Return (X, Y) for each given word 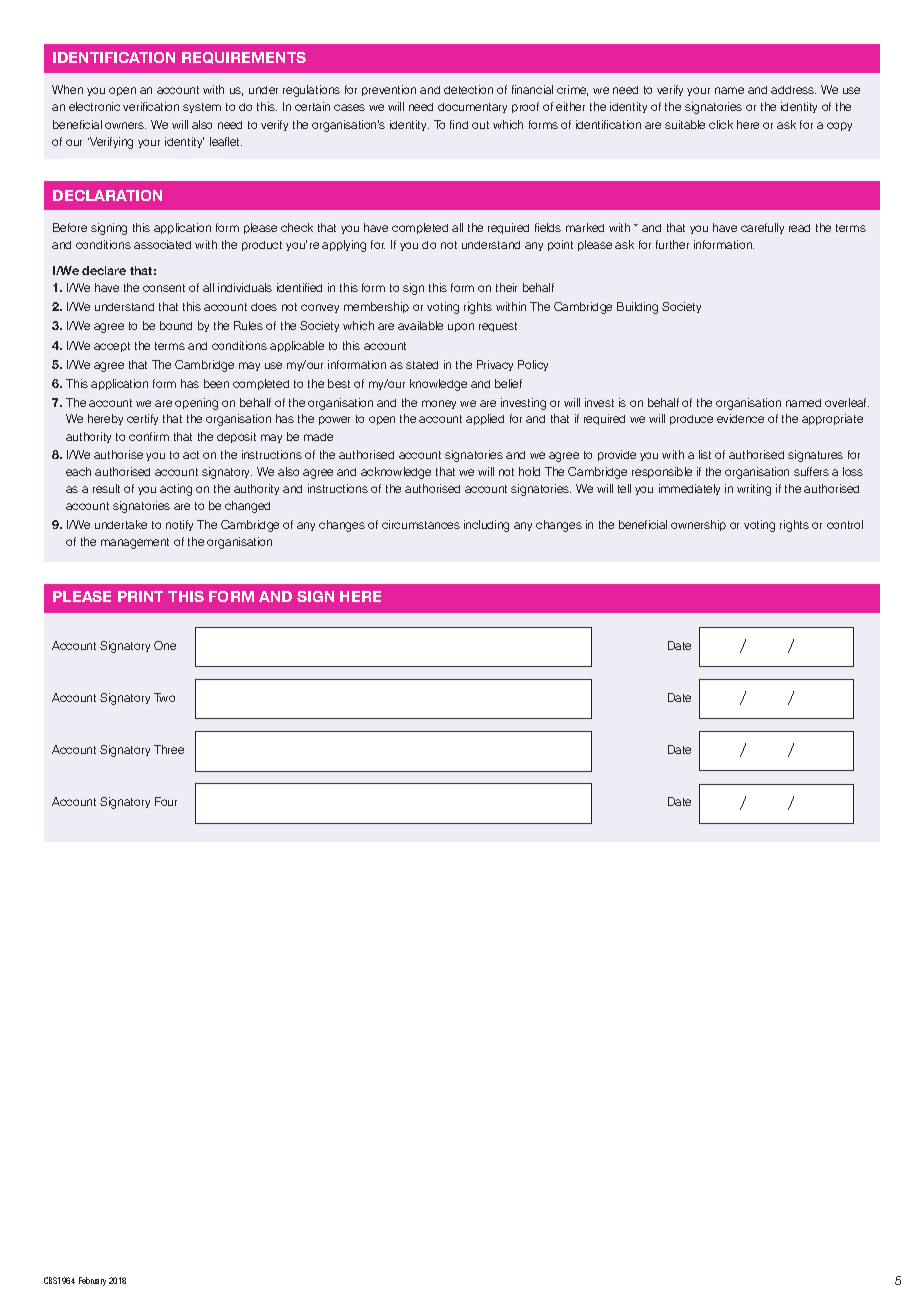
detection (468, 89)
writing (754, 490)
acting (176, 490)
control (845, 524)
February (92, 1281)
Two (164, 697)
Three (169, 749)
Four (166, 801)
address (793, 90)
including (486, 526)
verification (151, 106)
